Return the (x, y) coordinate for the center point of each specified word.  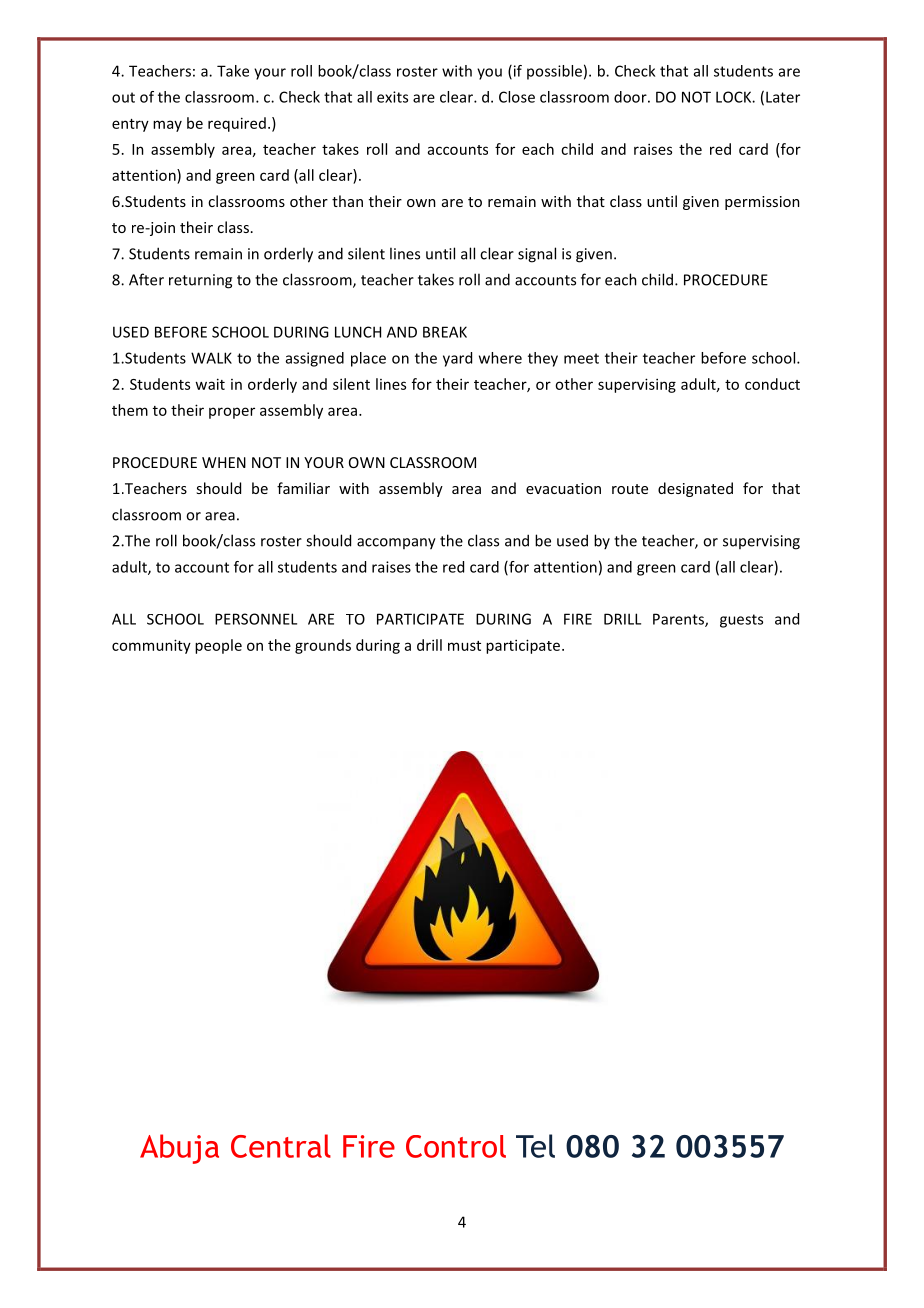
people (218, 646)
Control (456, 1146)
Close (517, 97)
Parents (679, 620)
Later (783, 97)
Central (281, 1146)
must (464, 646)
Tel (535, 1146)
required (237, 124)
